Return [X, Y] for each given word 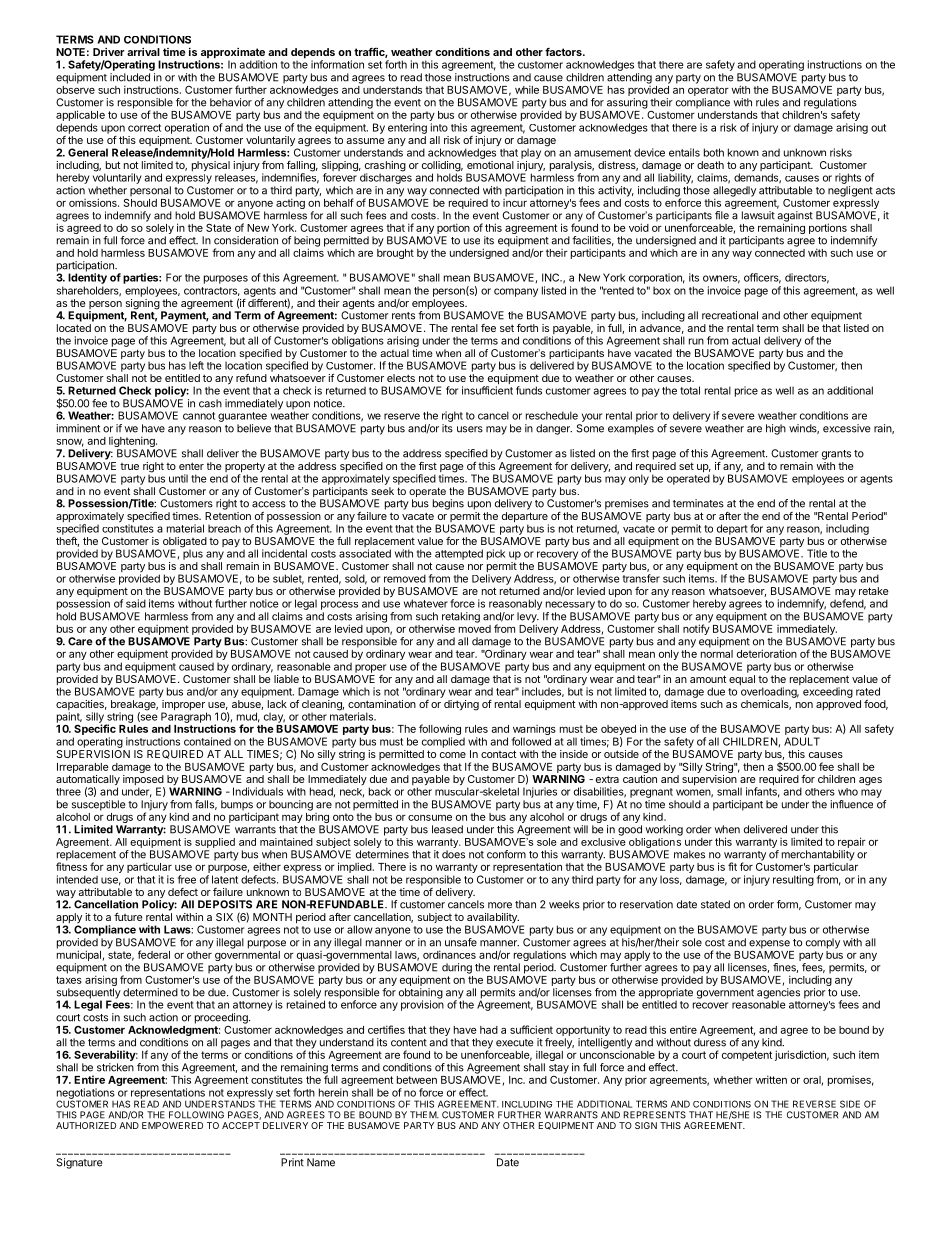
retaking [461, 618]
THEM [424, 1114]
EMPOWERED [172, 1125]
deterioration [767, 653]
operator [708, 91]
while [527, 89]
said [136, 603]
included [130, 77]
